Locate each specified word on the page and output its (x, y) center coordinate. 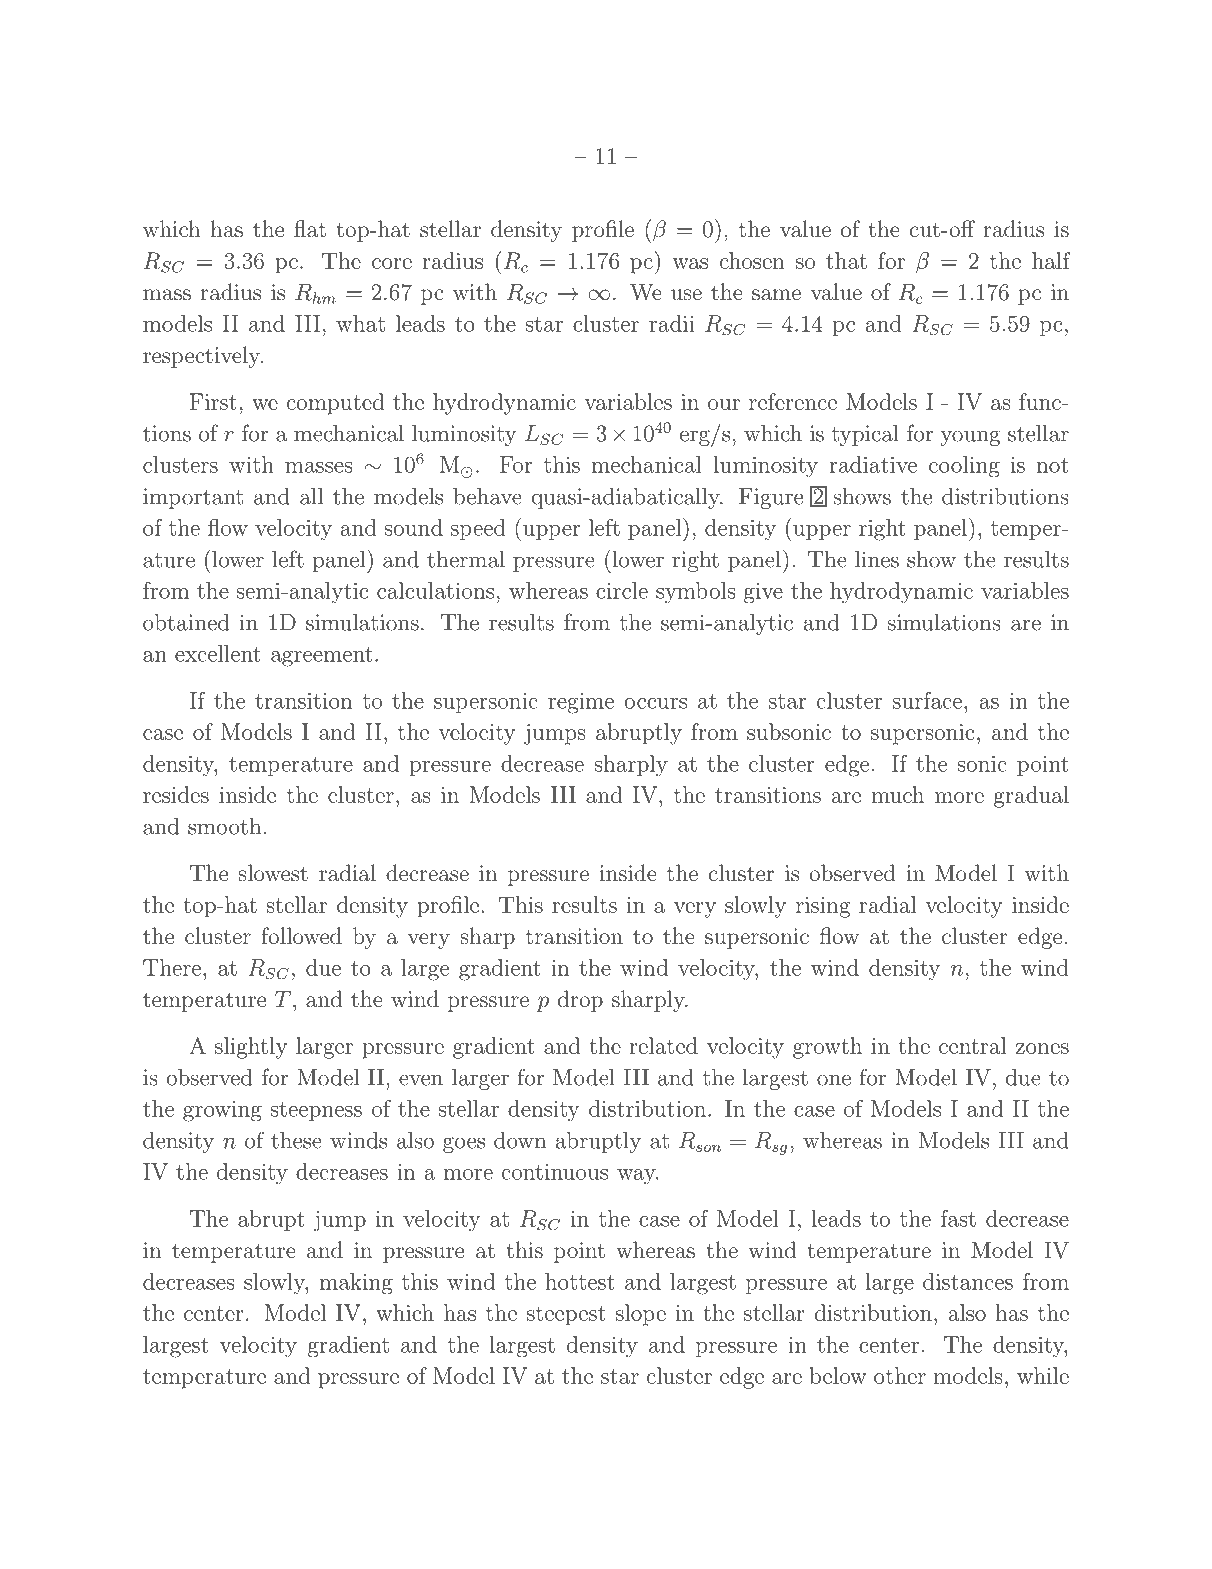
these (296, 1140)
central (973, 1045)
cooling (964, 467)
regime (581, 703)
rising (823, 907)
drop (580, 1001)
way (637, 1177)
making (356, 1284)
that (846, 260)
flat (310, 229)
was (690, 263)
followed (302, 935)
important (193, 498)
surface (927, 700)
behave (487, 496)
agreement (322, 657)
